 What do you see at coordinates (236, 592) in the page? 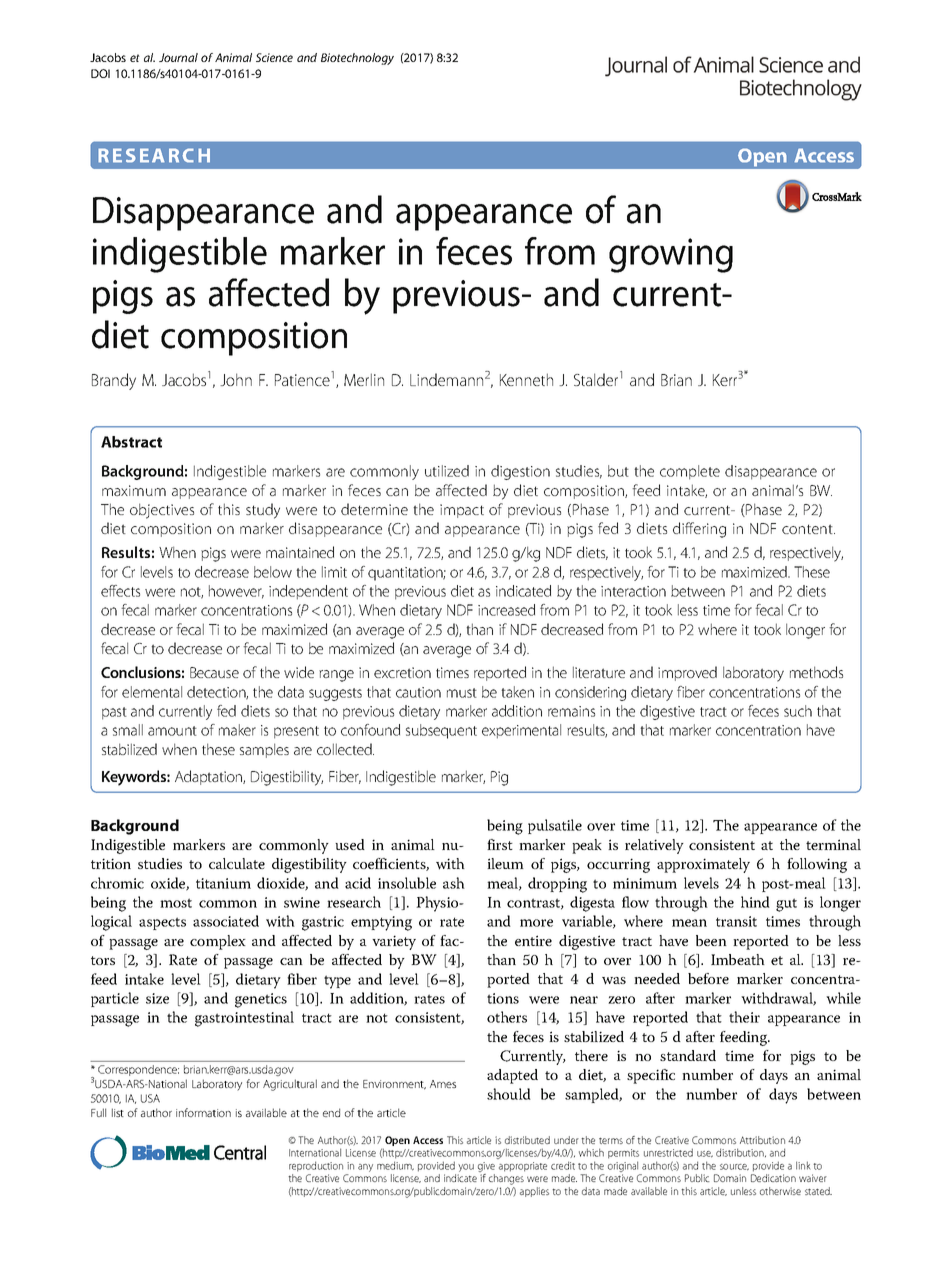
I see `however` at bounding box center [236, 592].
